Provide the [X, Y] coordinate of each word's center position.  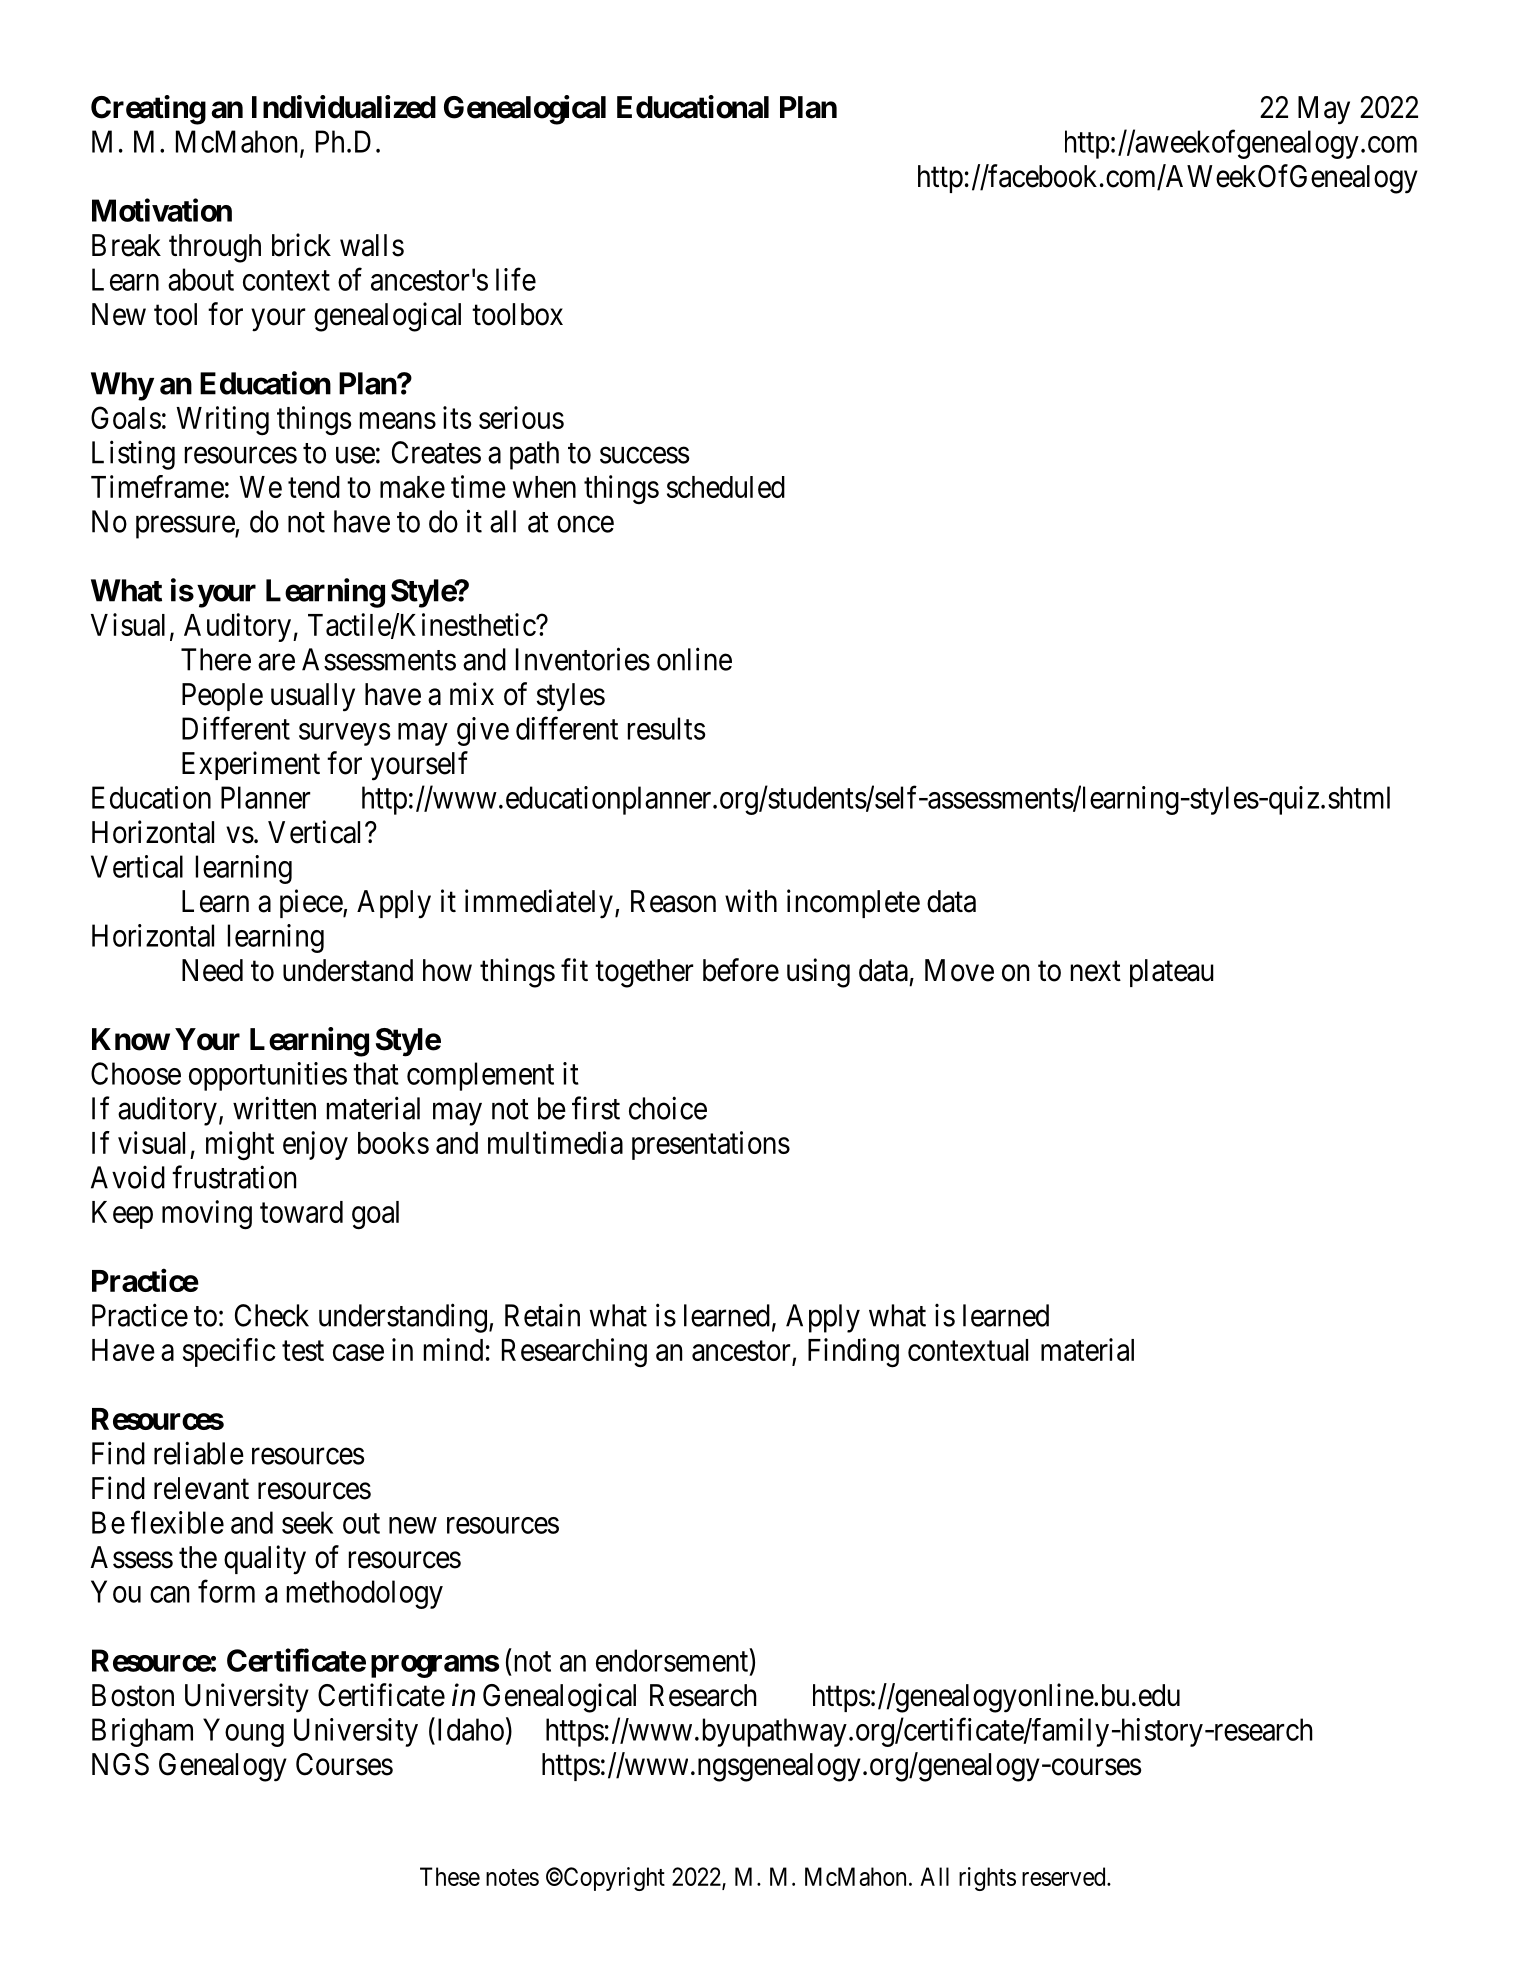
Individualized [344, 107]
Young [243, 1732]
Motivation [162, 210]
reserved [1065, 1876]
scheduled [726, 487]
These [450, 1876]
